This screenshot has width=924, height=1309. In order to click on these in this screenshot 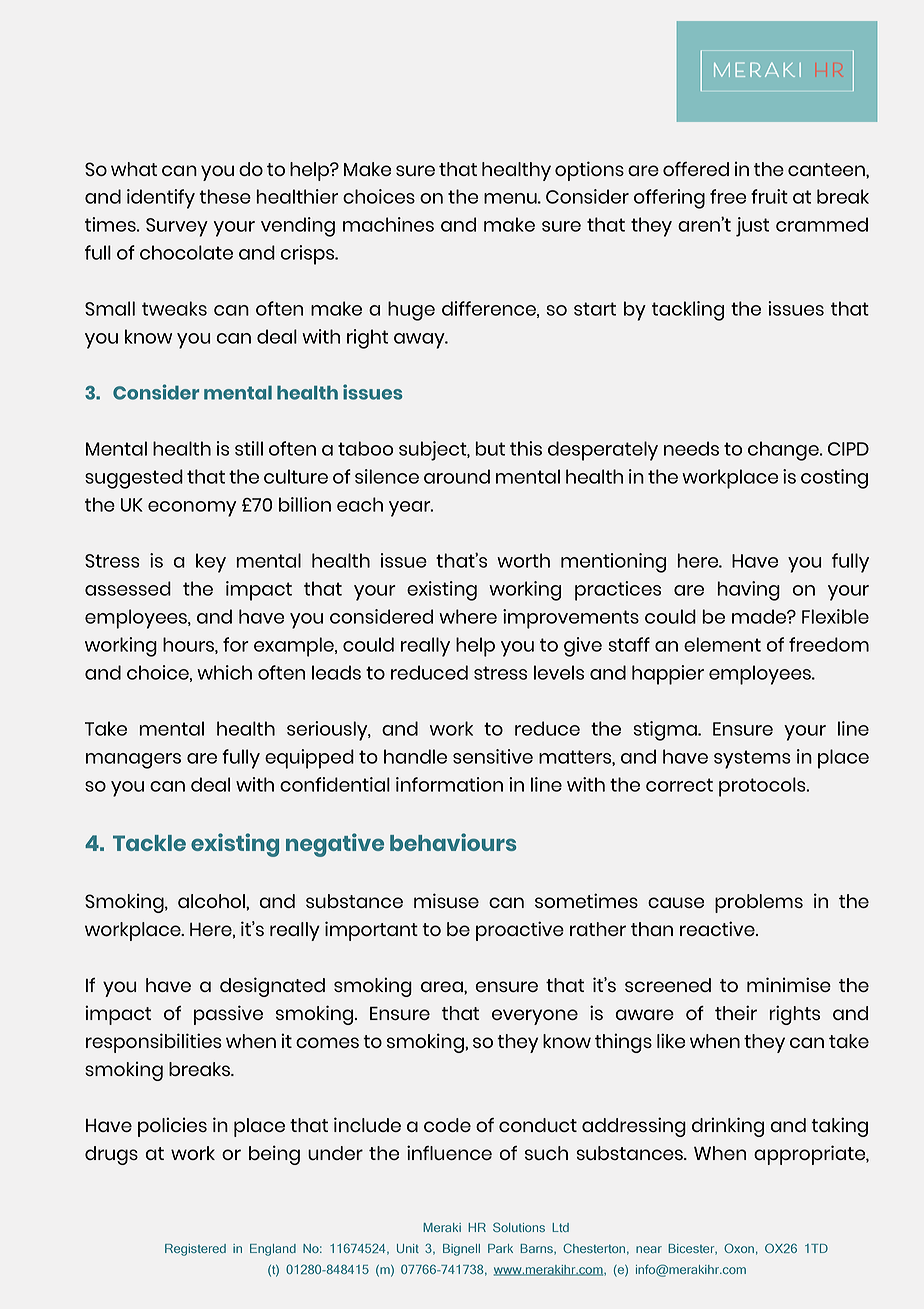, I will do `click(225, 196)`.
